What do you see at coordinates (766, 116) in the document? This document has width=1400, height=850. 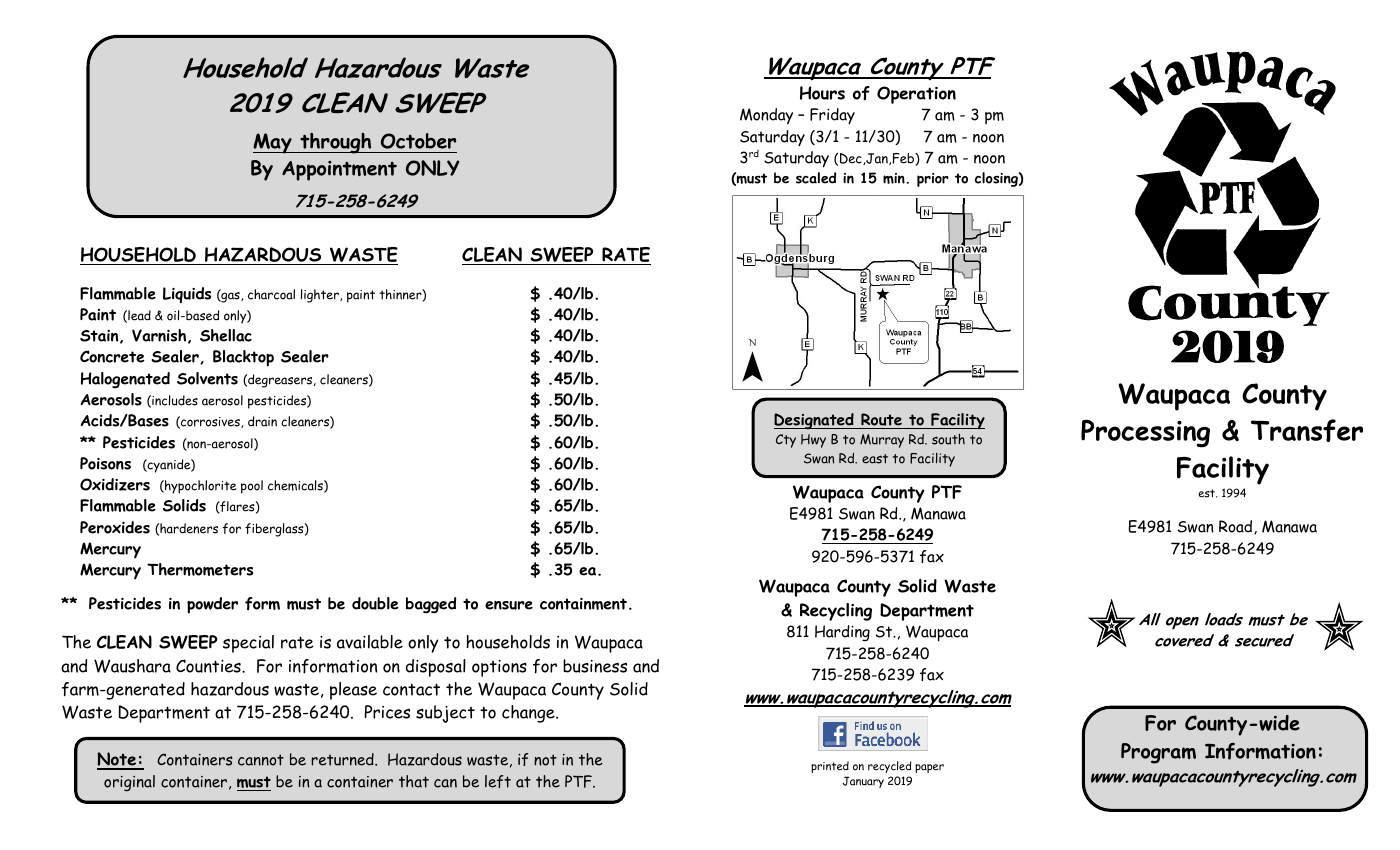 I see `Monday` at bounding box center [766, 116].
